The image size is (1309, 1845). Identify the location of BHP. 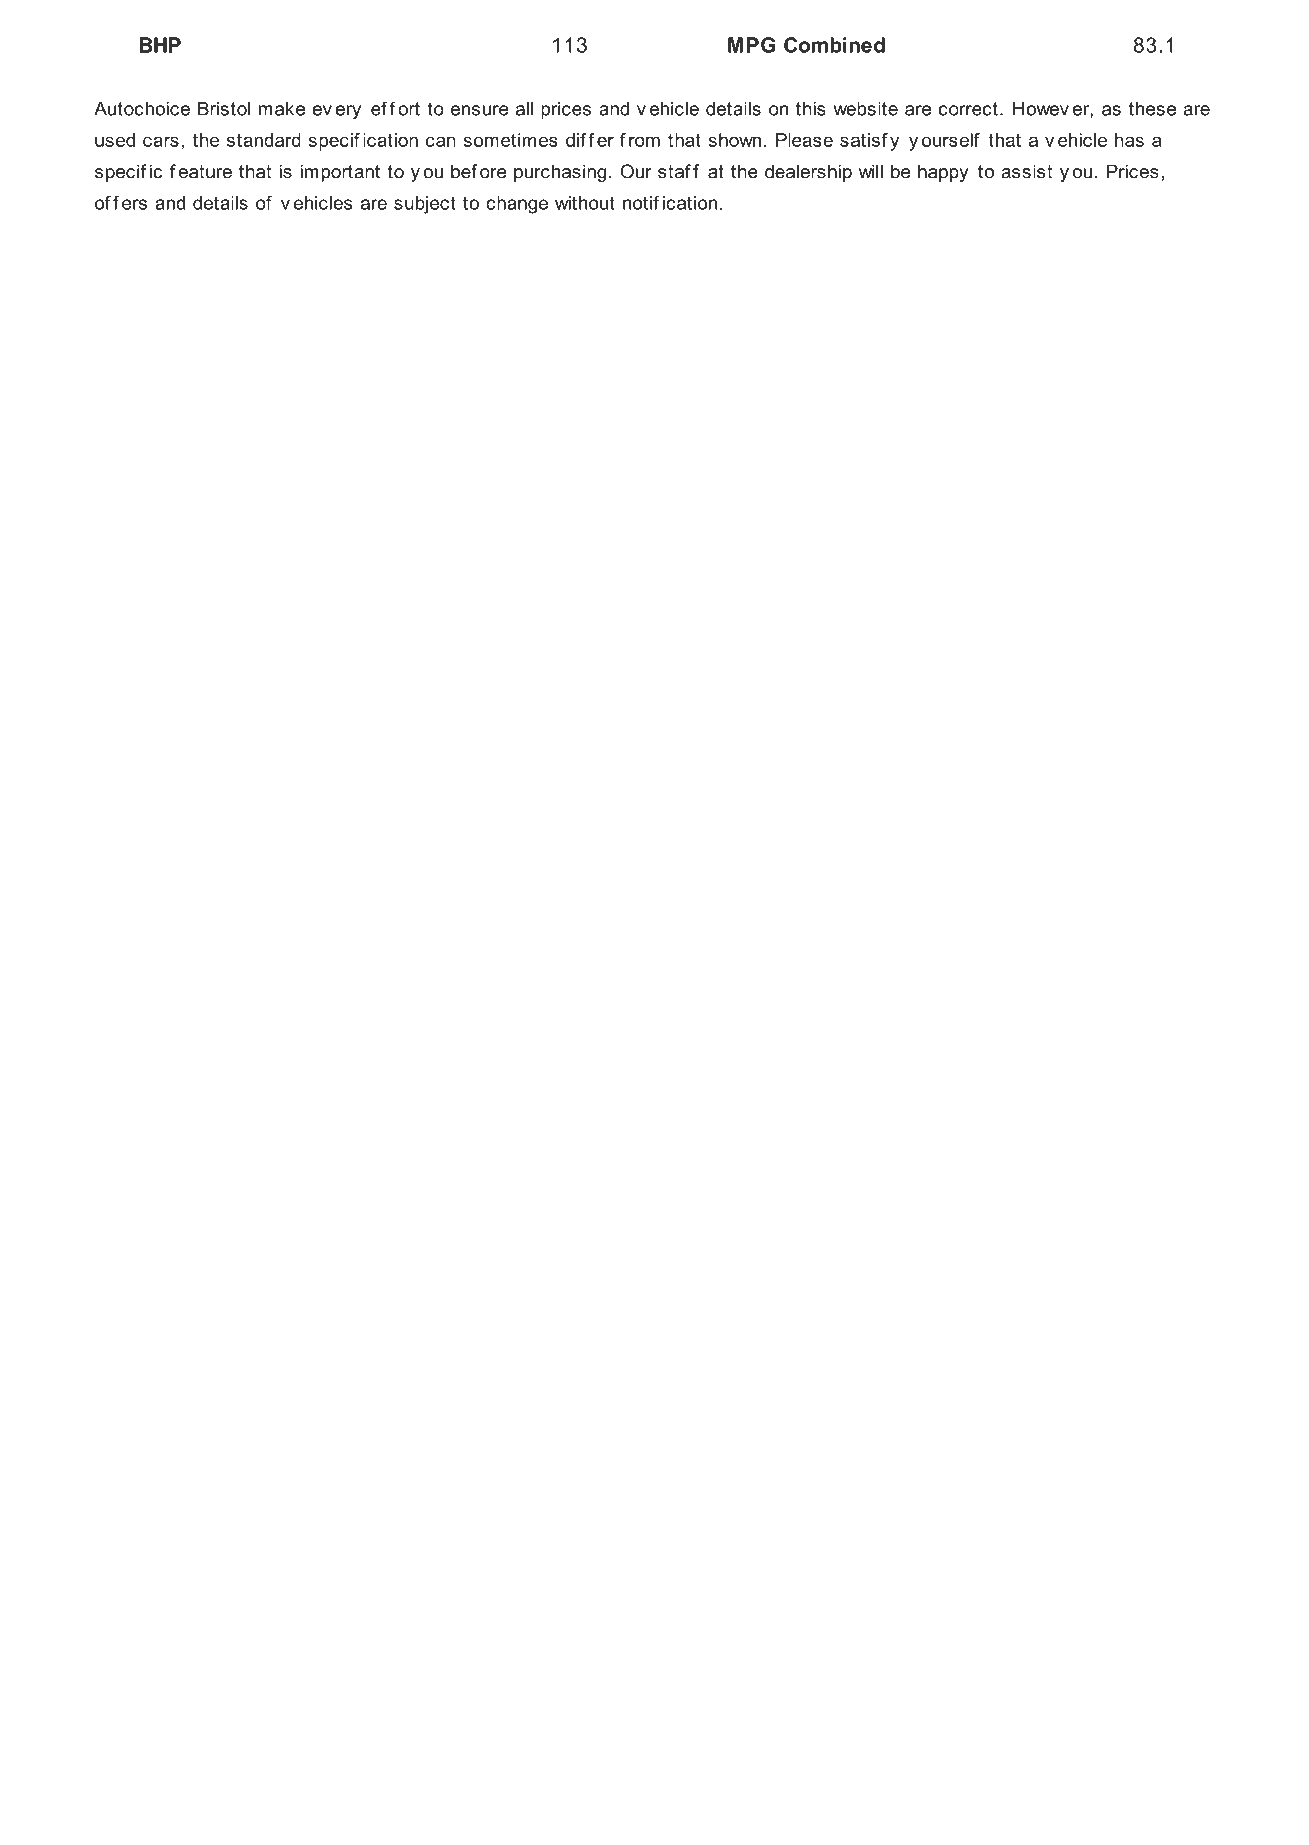
(160, 45).
